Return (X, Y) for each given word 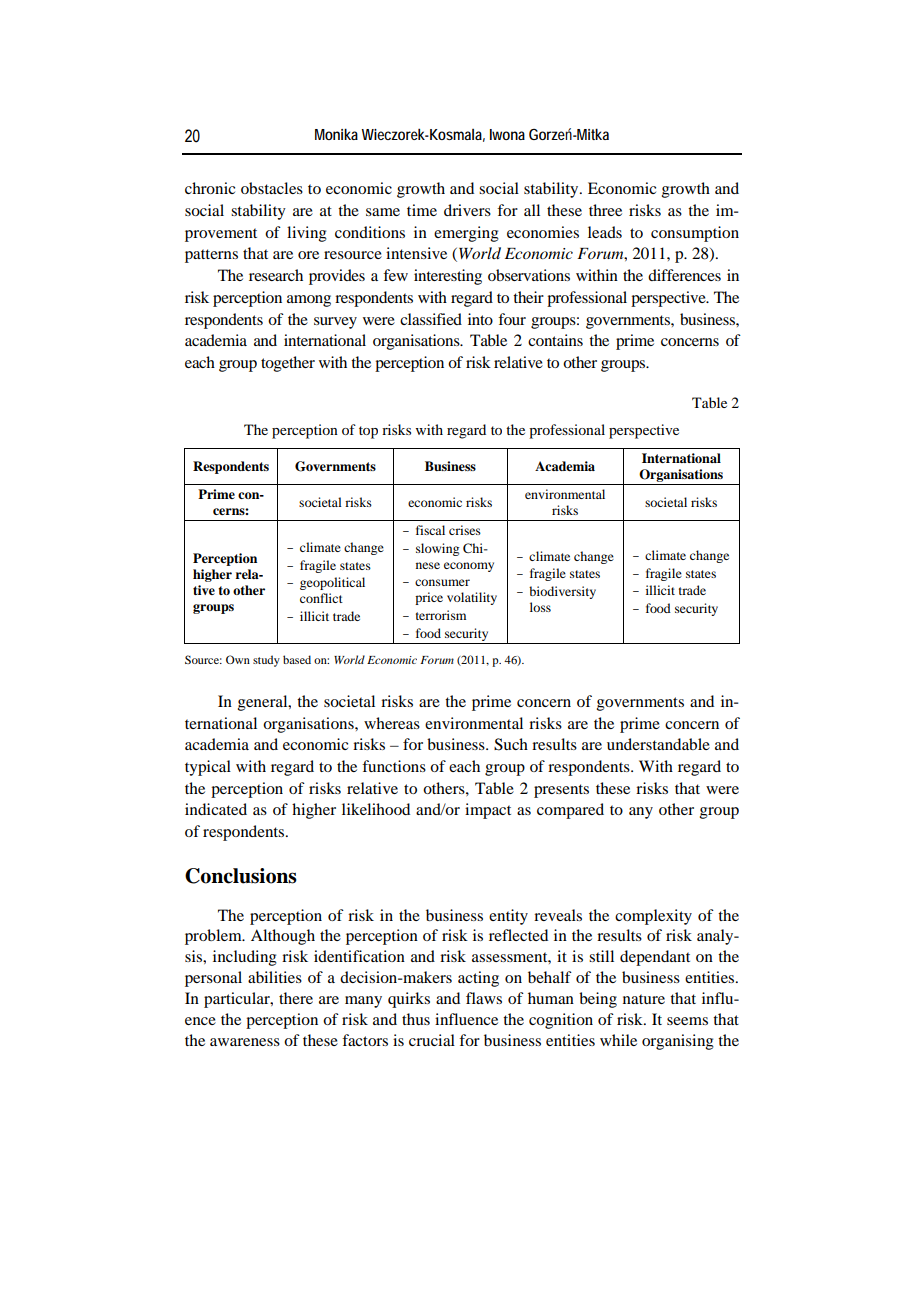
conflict (321, 598)
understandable (658, 744)
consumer (442, 582)
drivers (467, 210)
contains (555, 340)
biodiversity (562, 592)
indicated (216, 809)
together (288, 364)
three (605, 210)
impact (488, 811)
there (296, 998)
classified (431, 319)
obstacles (272, 188)
